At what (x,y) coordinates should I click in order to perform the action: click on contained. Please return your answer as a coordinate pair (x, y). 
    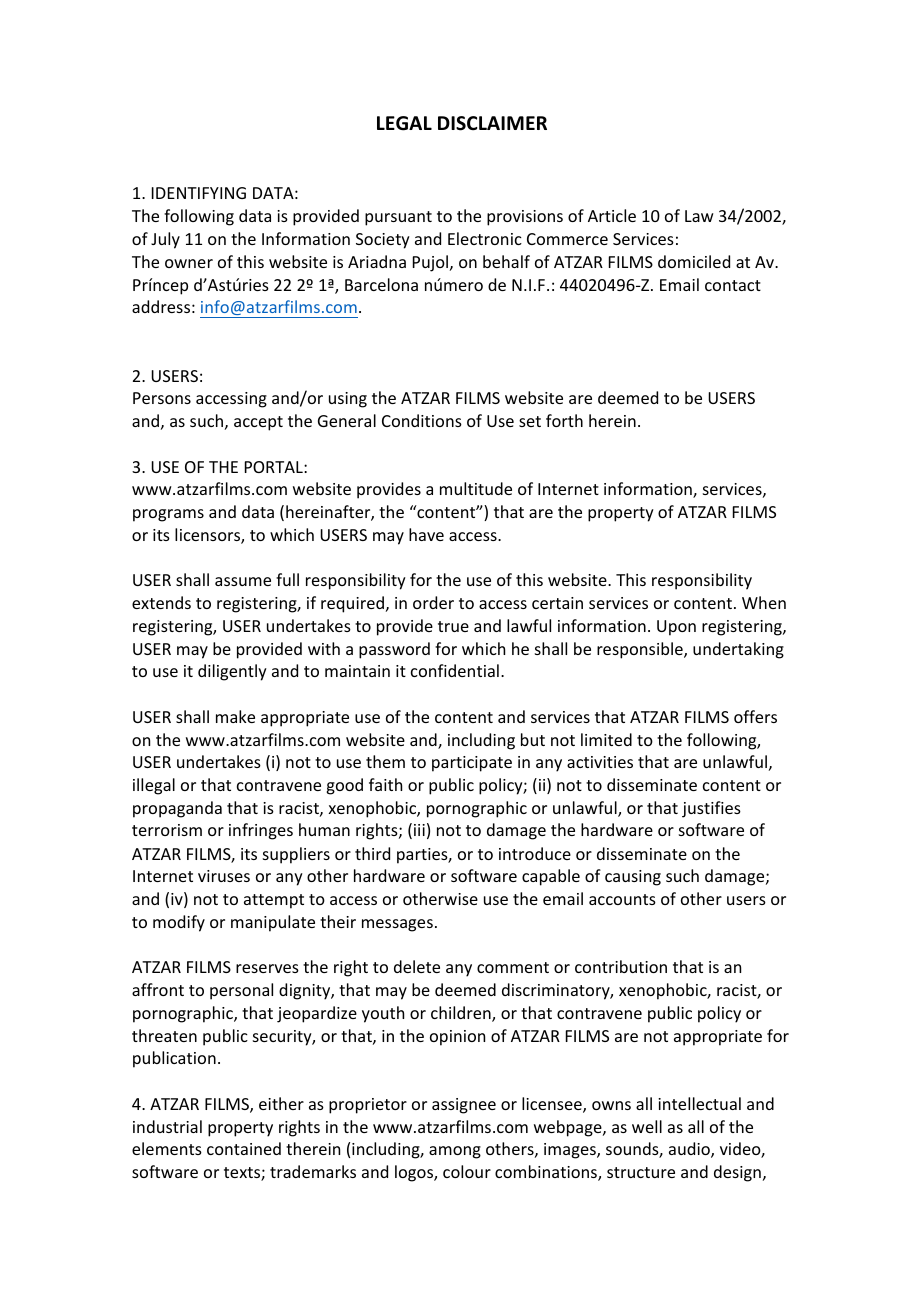
    Looking at the image, I should click on (244, 1148).
